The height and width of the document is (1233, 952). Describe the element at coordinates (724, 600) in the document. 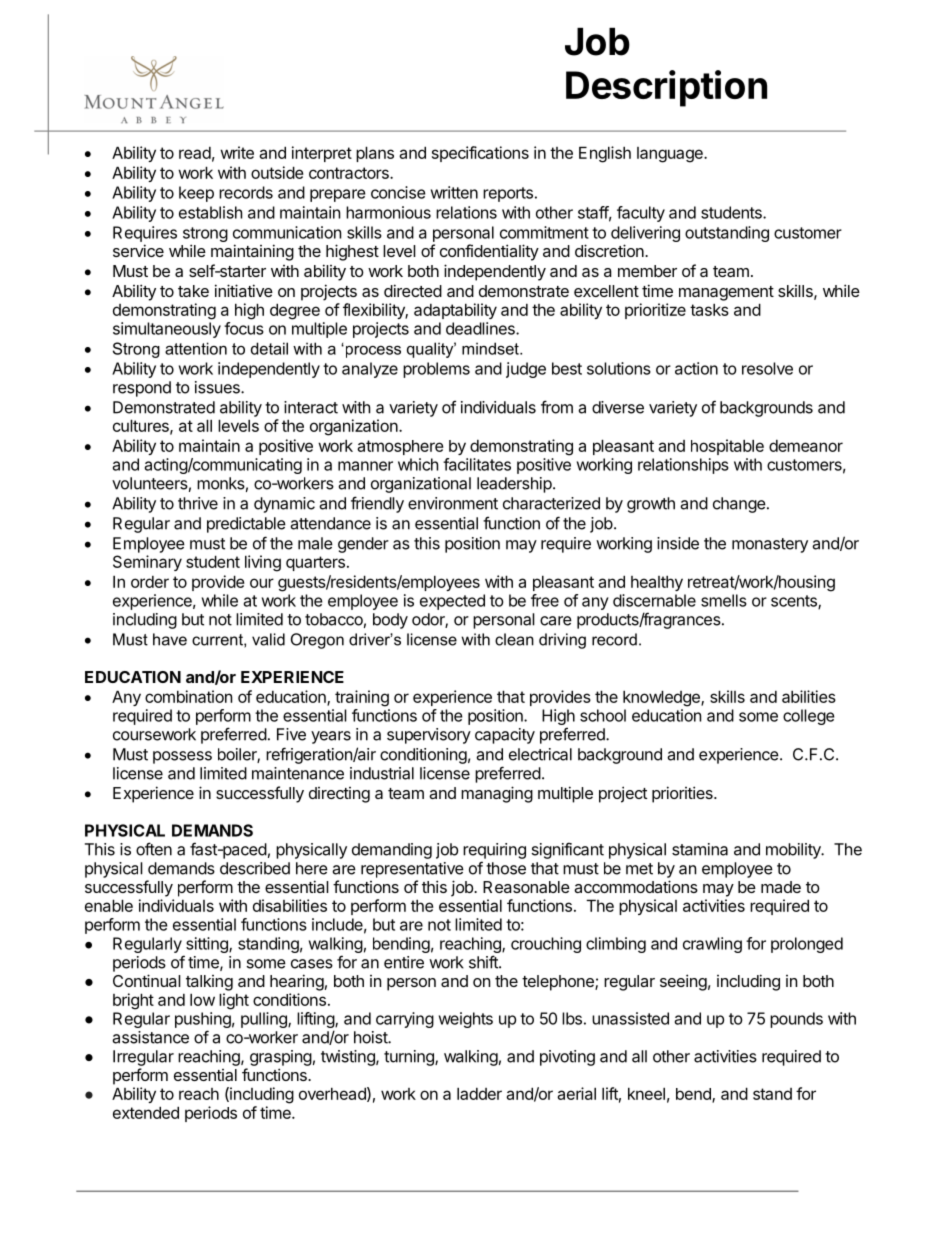

I see `smells` at that location.
